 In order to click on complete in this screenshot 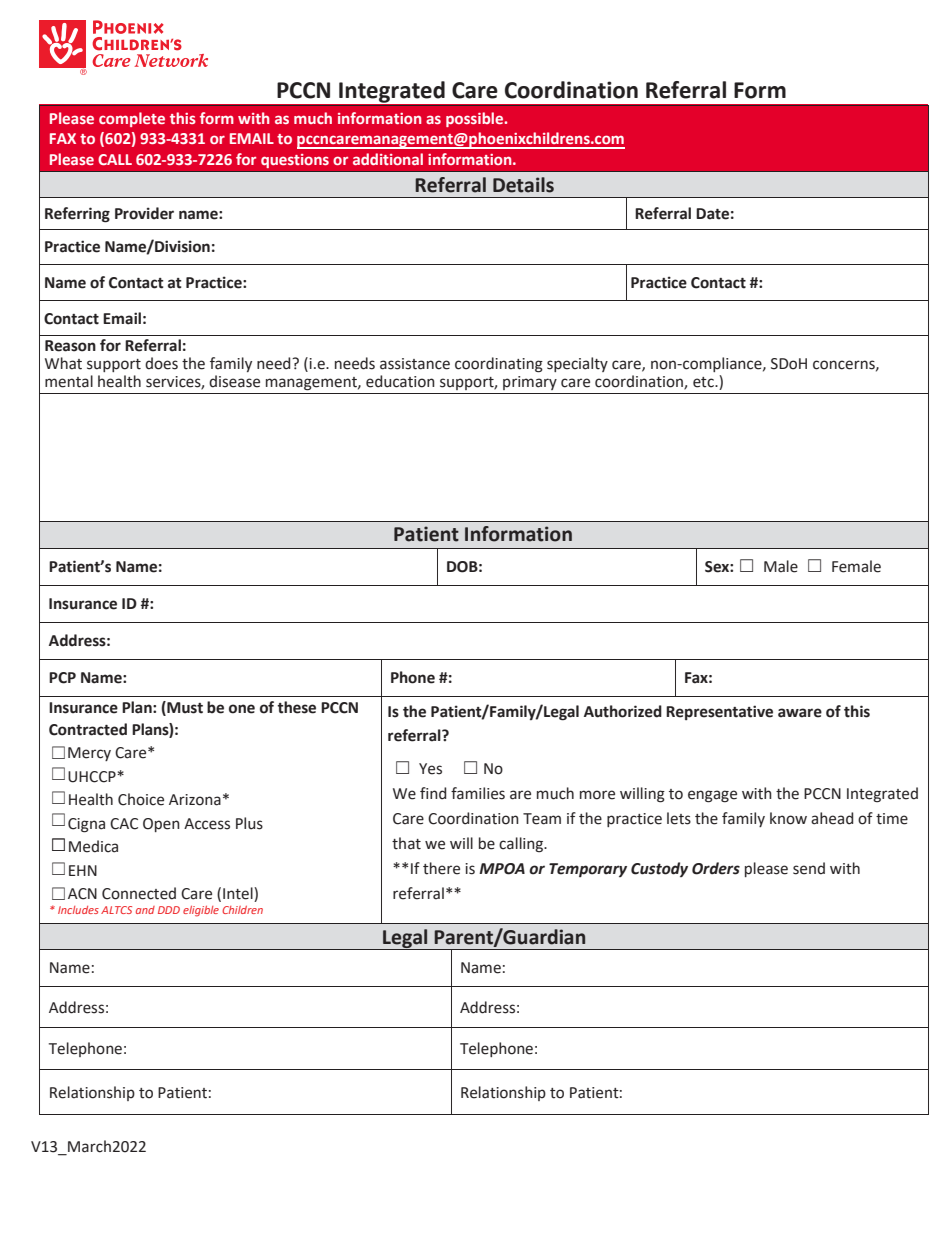, I will do `click(132, 119)`.
